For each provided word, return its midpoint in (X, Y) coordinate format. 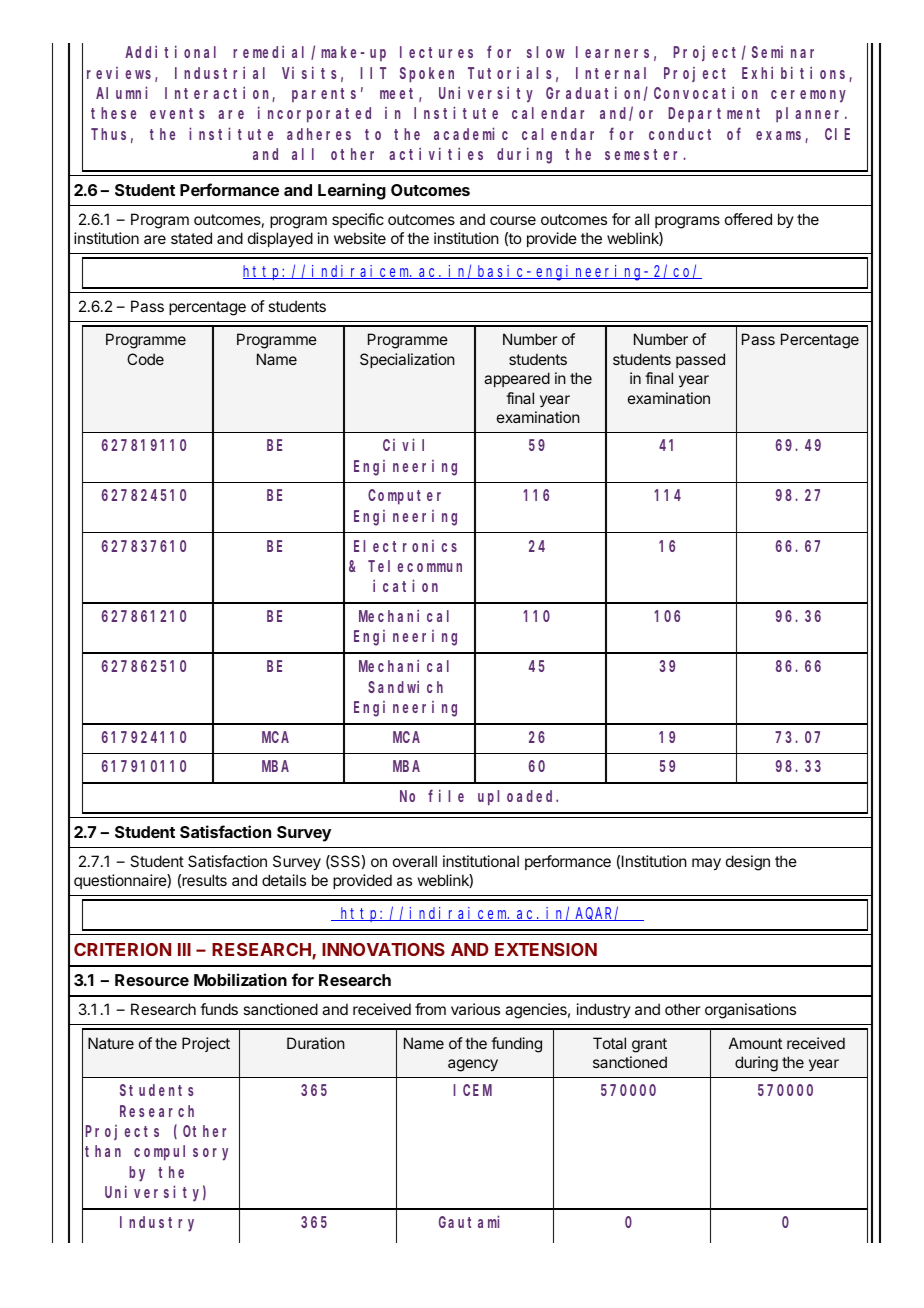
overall (415, 861)
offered (748, 219)
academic (471, 133)
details (284, 880)
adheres (319, 134)
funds (219, 1009)
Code (145, 359)
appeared (517, 379)
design (748, 863)
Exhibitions (796, 74)
